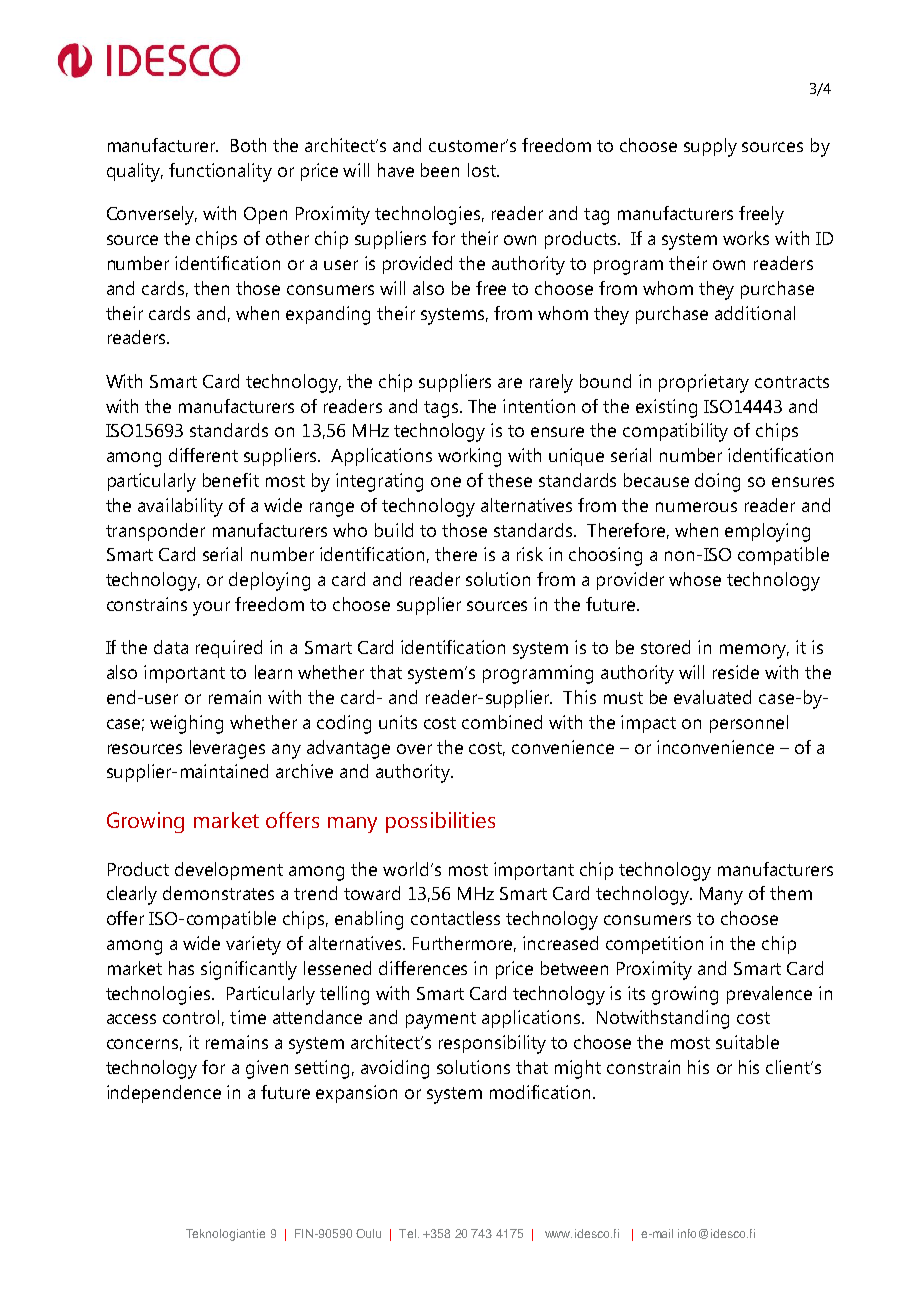 Image resolution: width=924 pixels, height=1308 pixels. I want to click on evaluated, so click(712, 697).
